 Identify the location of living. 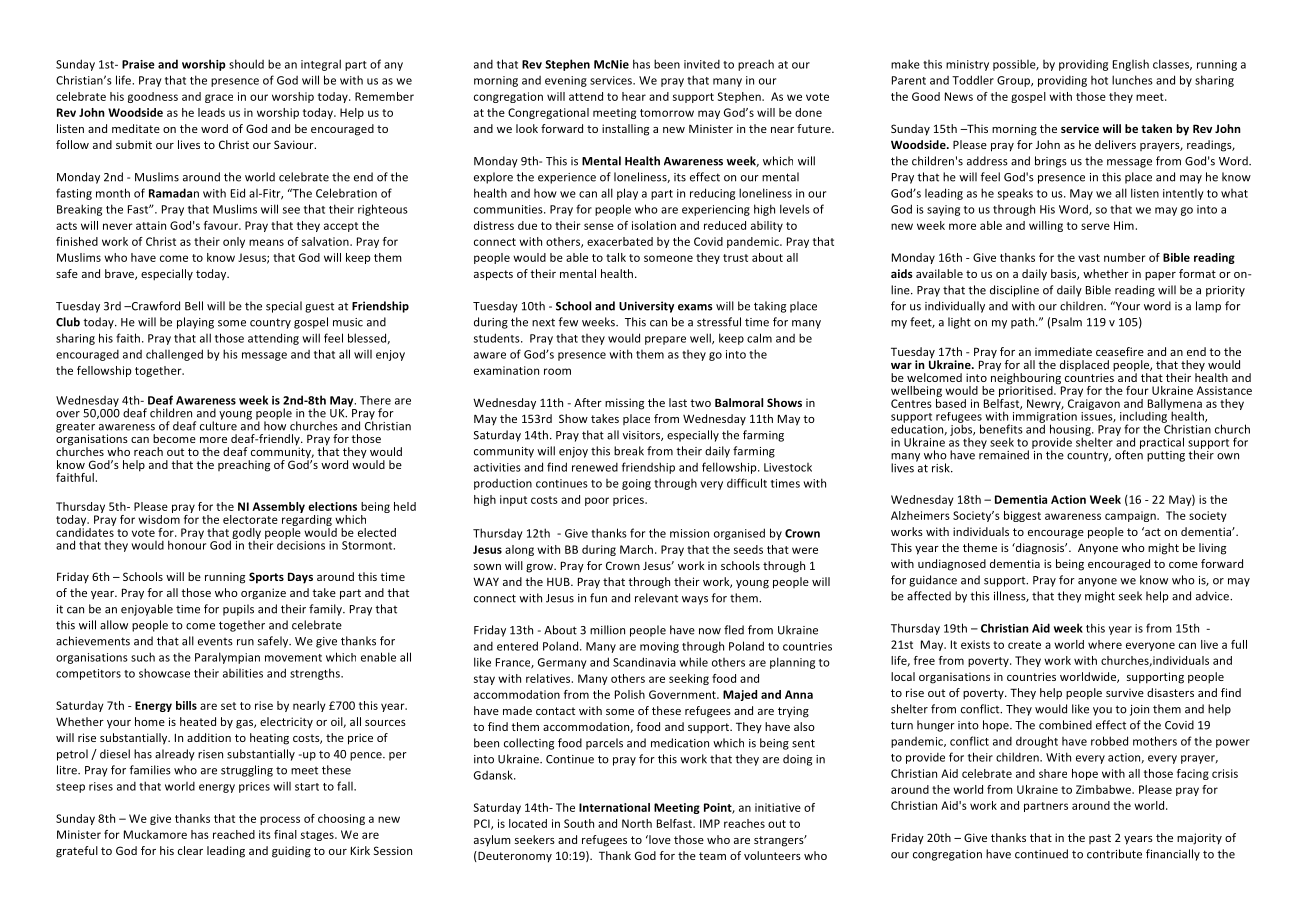
(1212, 549).
